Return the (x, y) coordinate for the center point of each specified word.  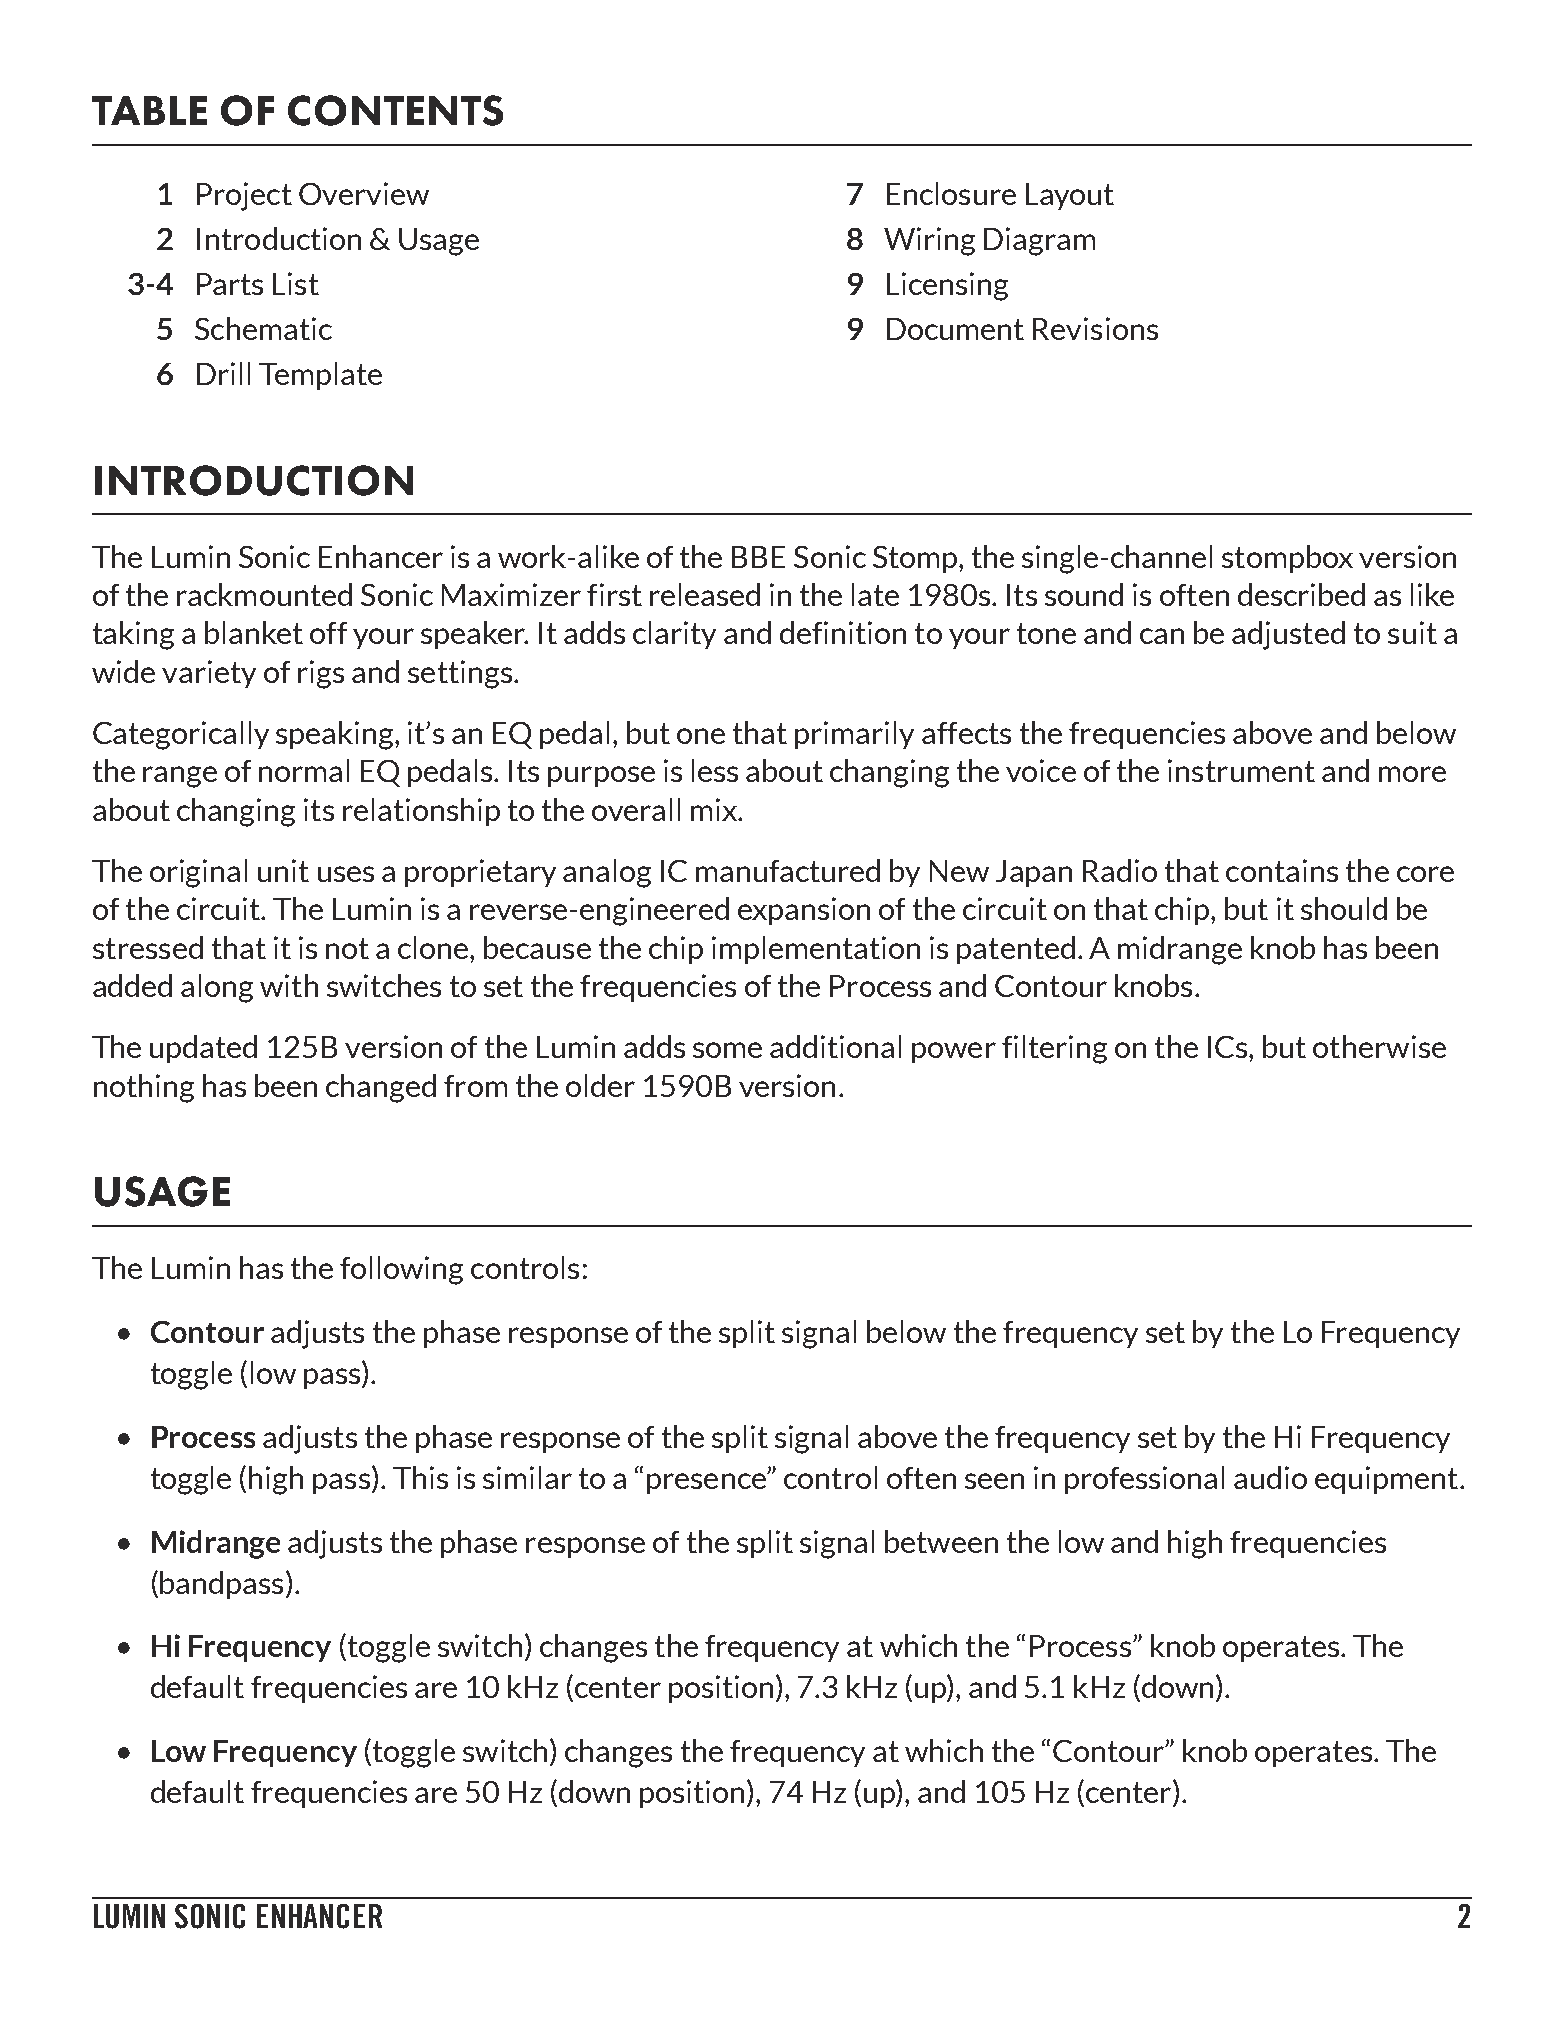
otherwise (1379, 1046)
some (727, 1050)
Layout (1070, 196)
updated (203, 1049)
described (1301, 594)
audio (1270, 1477)
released (705, 594)
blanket (254, 632)
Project (244, 196)
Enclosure (951, 193)
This (420, 1477)
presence (707, 1483)
